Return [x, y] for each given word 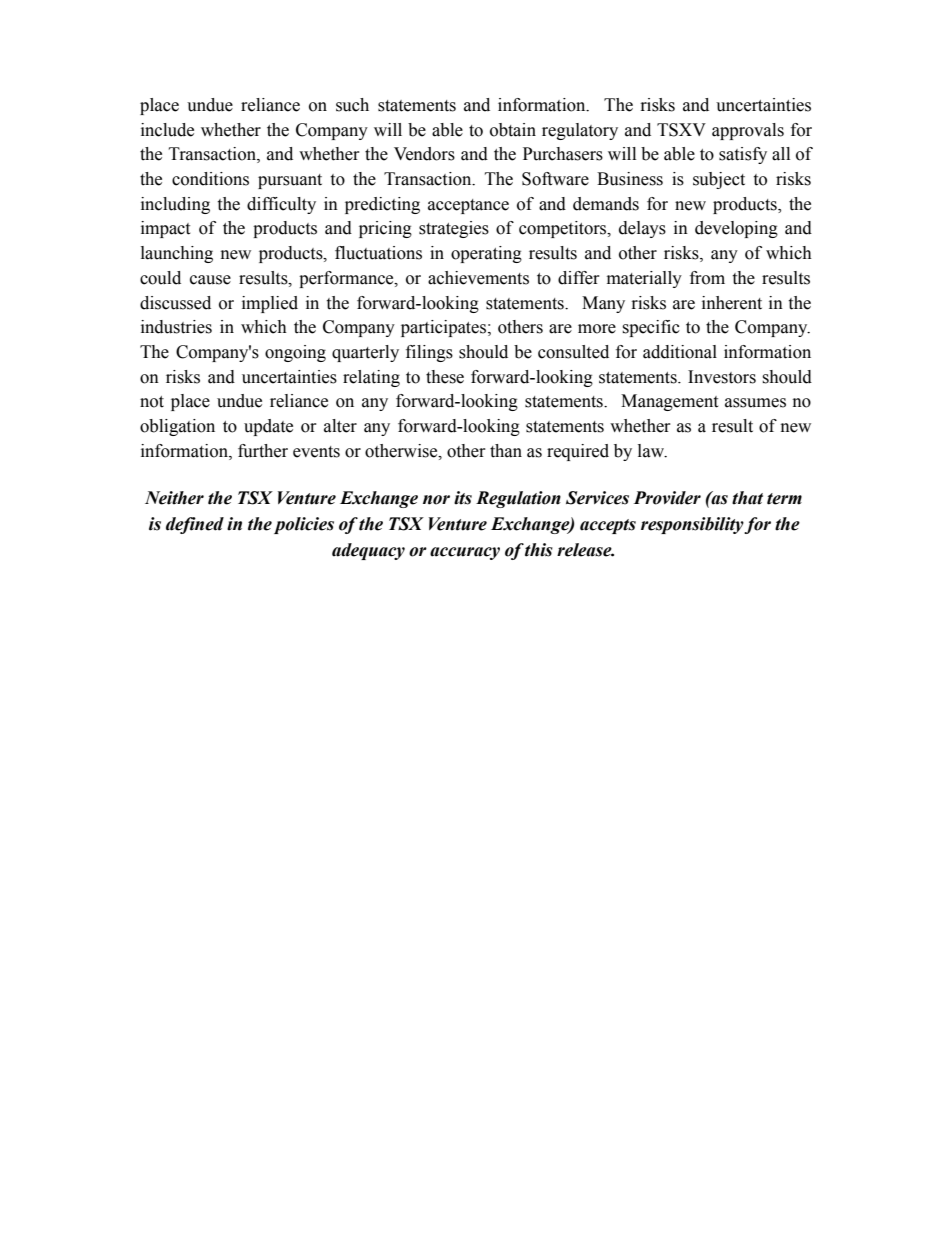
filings [429, 353]
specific [651, 328]
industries [176, 327]
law [652, 451]
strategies [454, 229]
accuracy [465, 553]
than [506, 451]
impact [165, 229]
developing [736, 229]
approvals [748, 131]
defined [195, 525]
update [268, 427]
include [167, 130]
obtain [513, 130]
